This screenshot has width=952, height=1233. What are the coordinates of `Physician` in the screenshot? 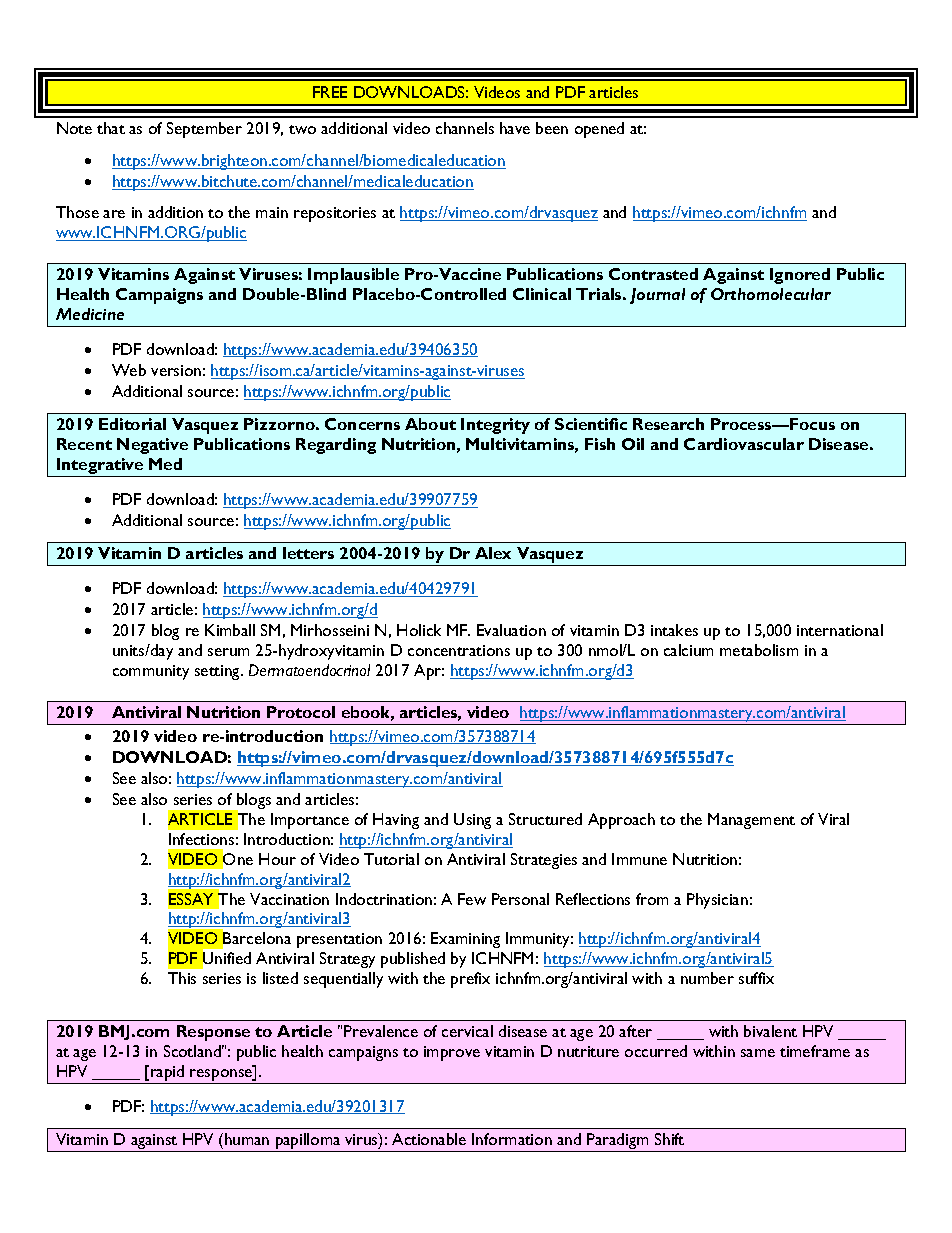 It's located at (717, 901).
